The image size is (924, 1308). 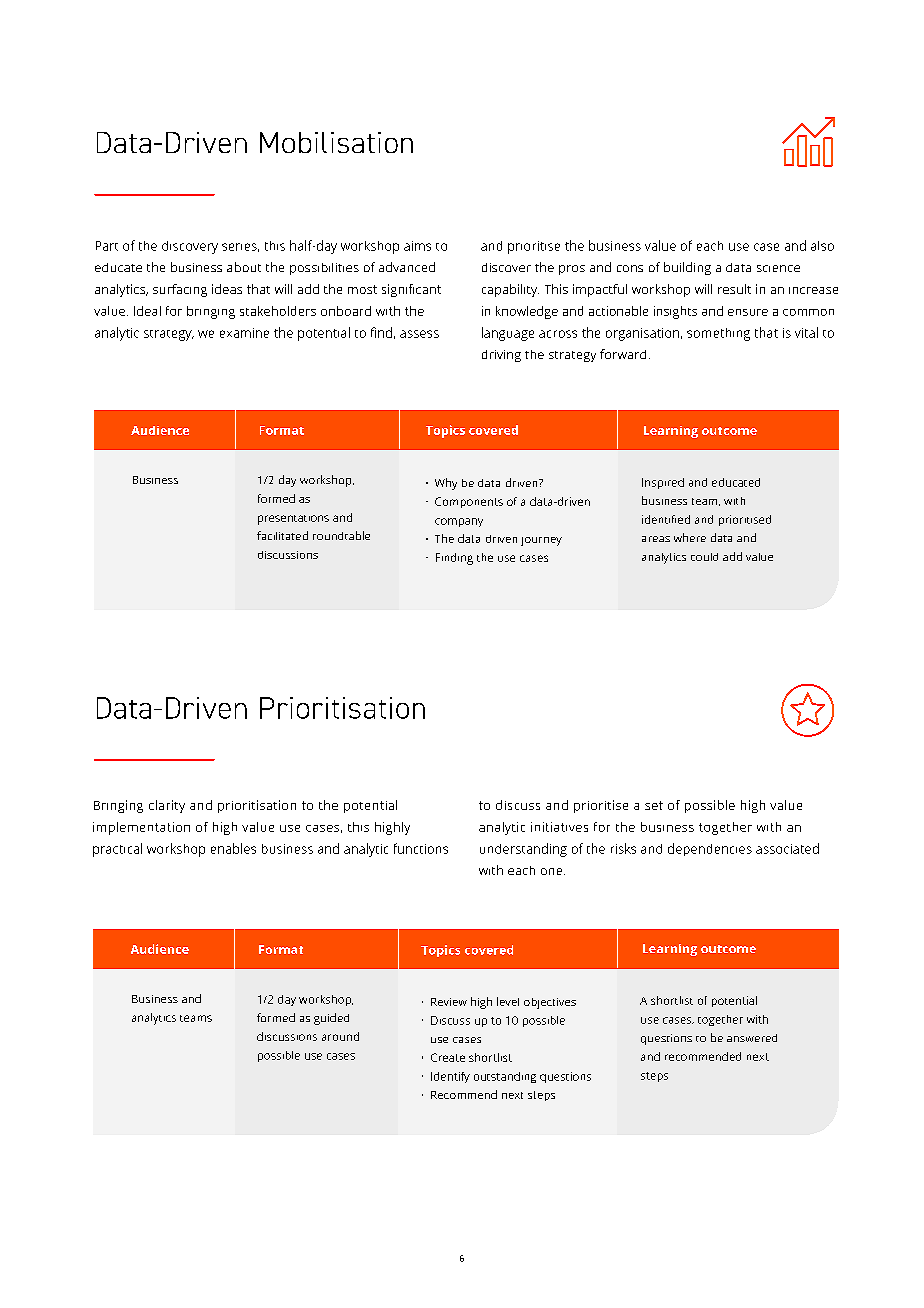 I want to click on answered, so click(x=752, y=1038).
